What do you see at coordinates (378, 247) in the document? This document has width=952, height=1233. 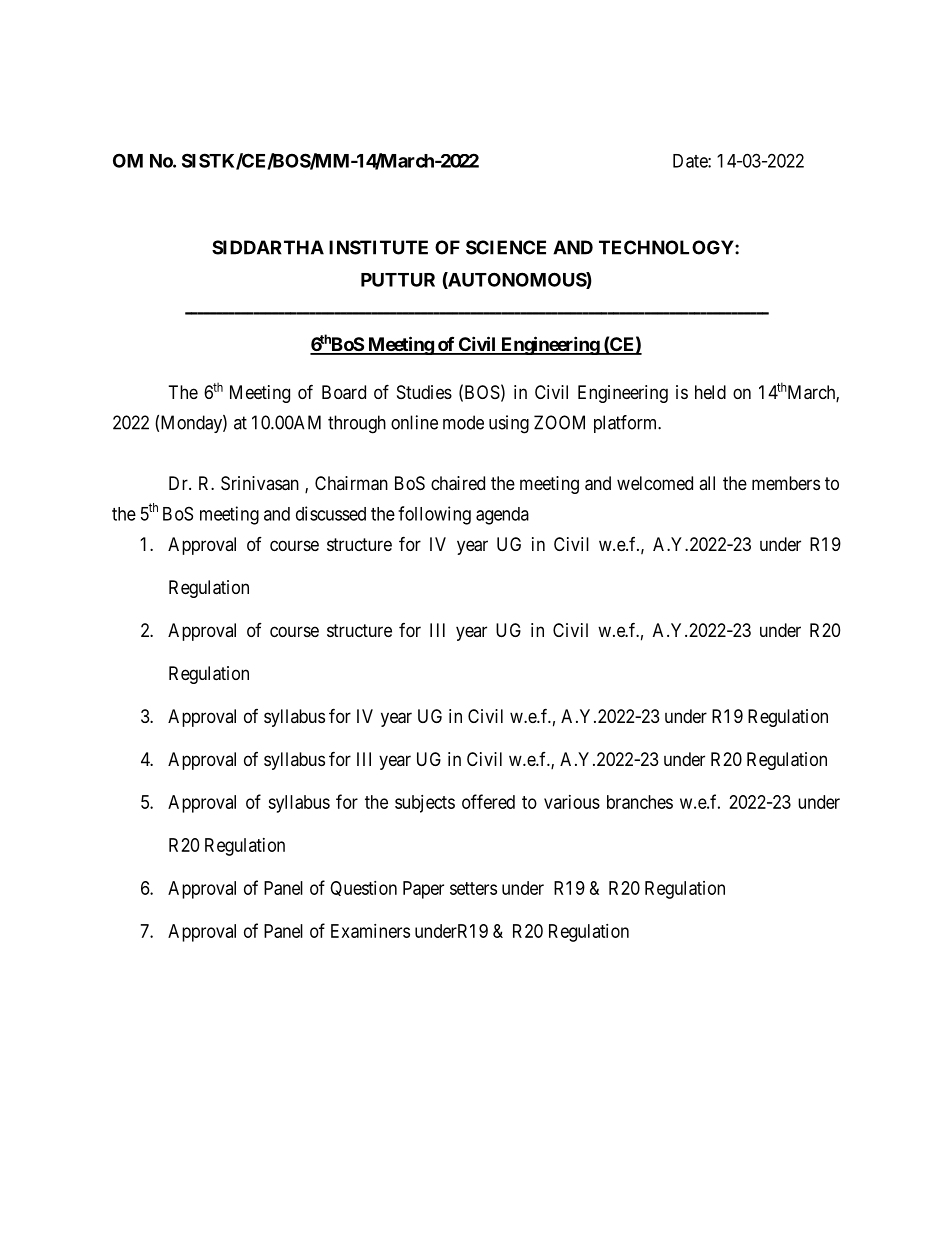 I see `INSTITUTE` at bounding box center [378, 247].
